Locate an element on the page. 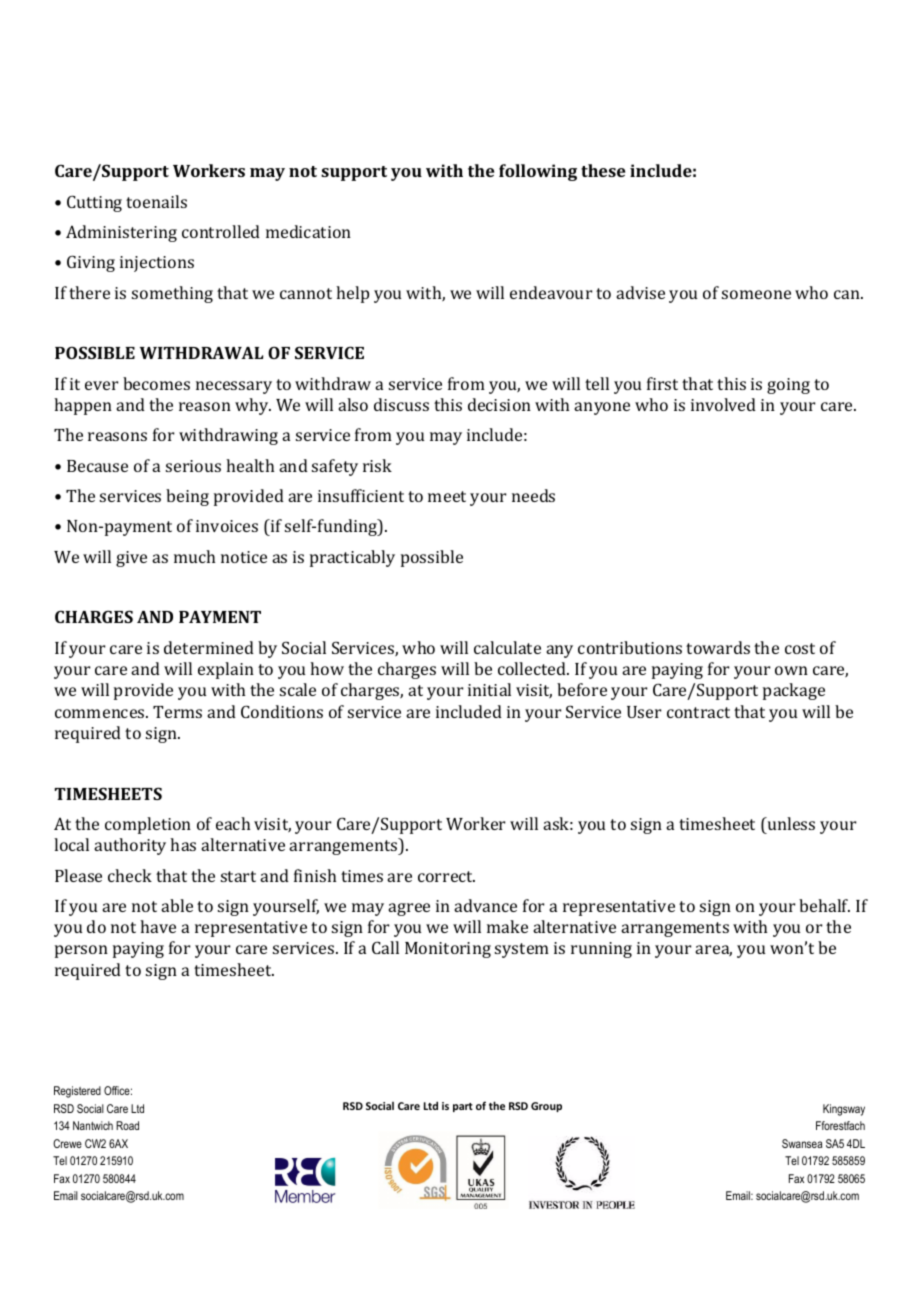 Image resolution: width=924 pixels, height=1308 pixels. toenails is located at coordinates (156, 201).
